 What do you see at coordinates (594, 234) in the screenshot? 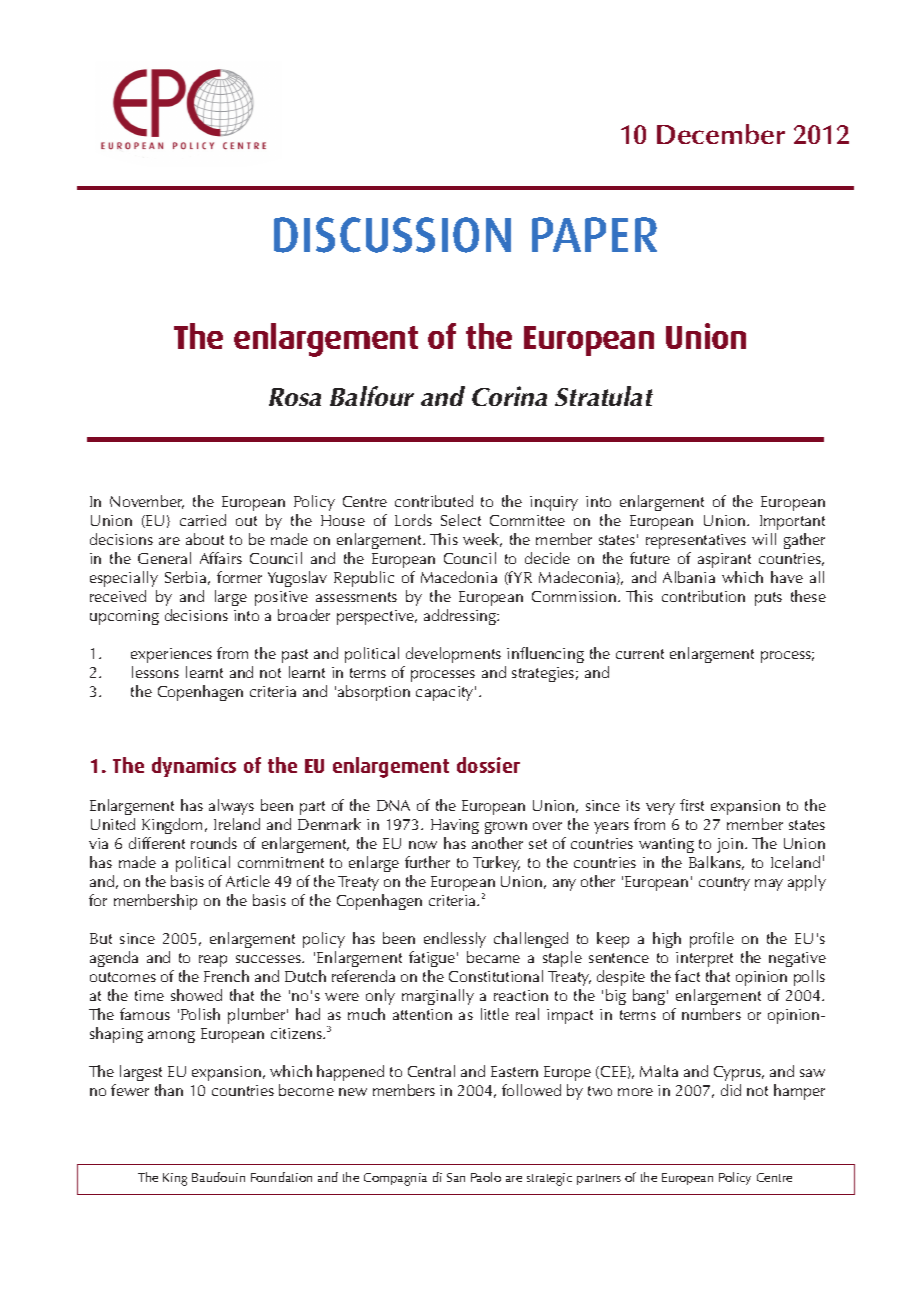
I see `PAPER` at bounding box center [594, 234].
